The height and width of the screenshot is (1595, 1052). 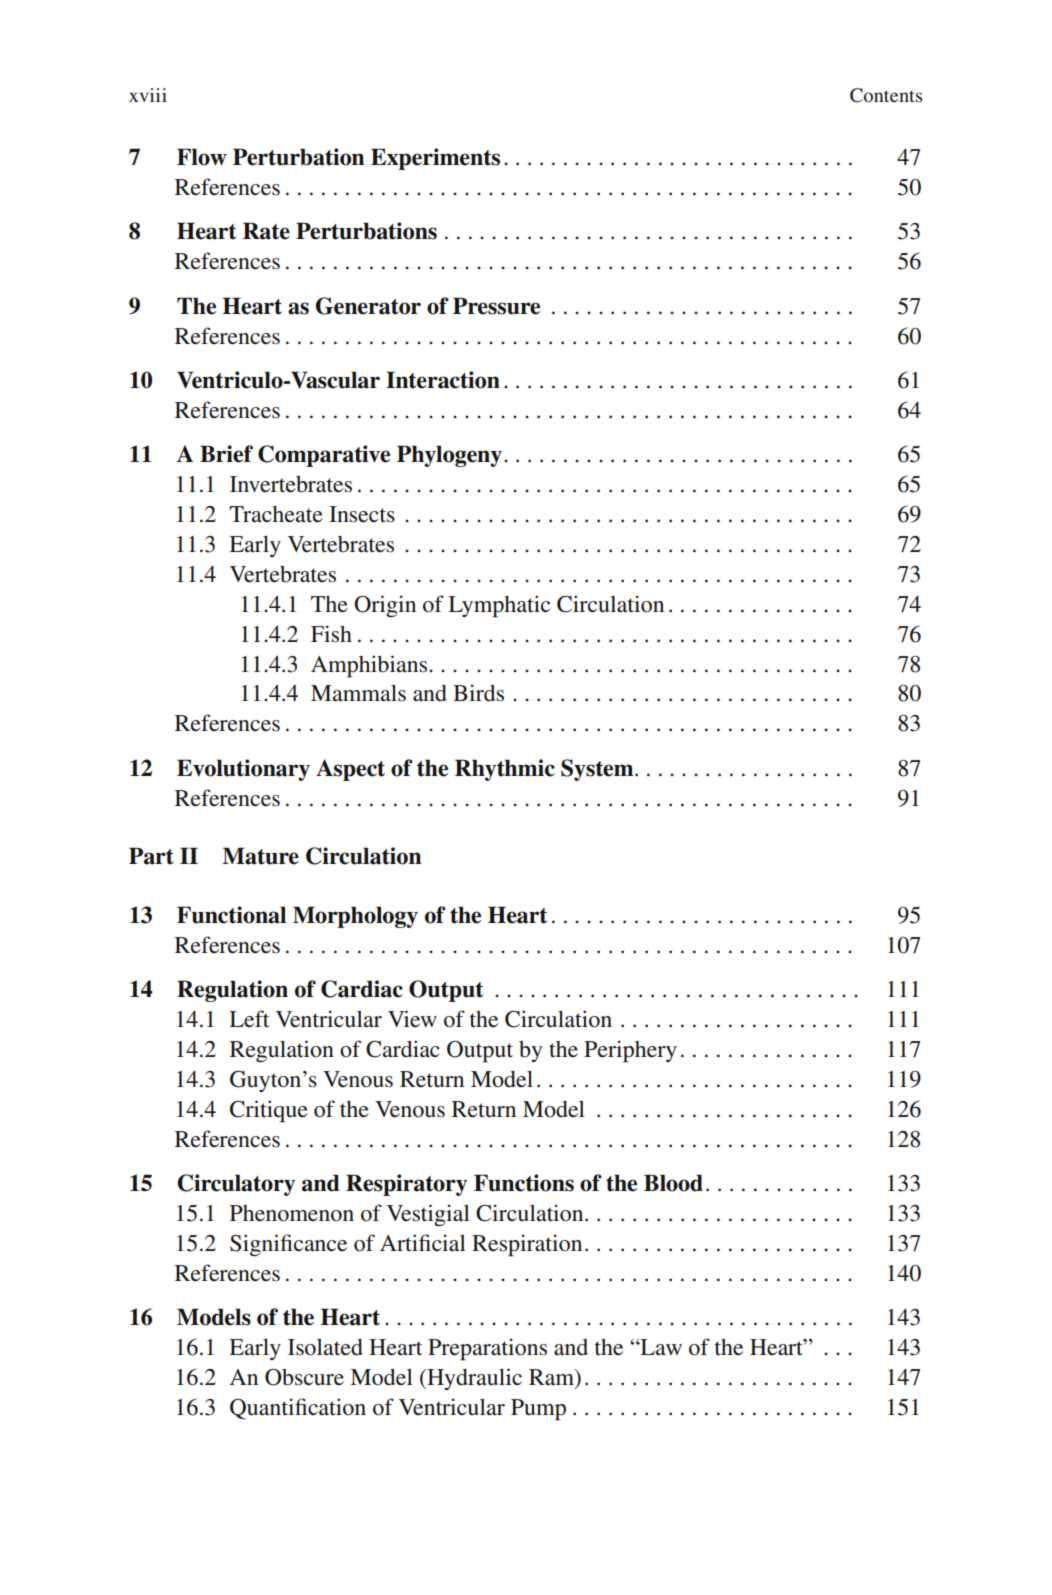 I want to click on System, so click(x=598, y=770).
